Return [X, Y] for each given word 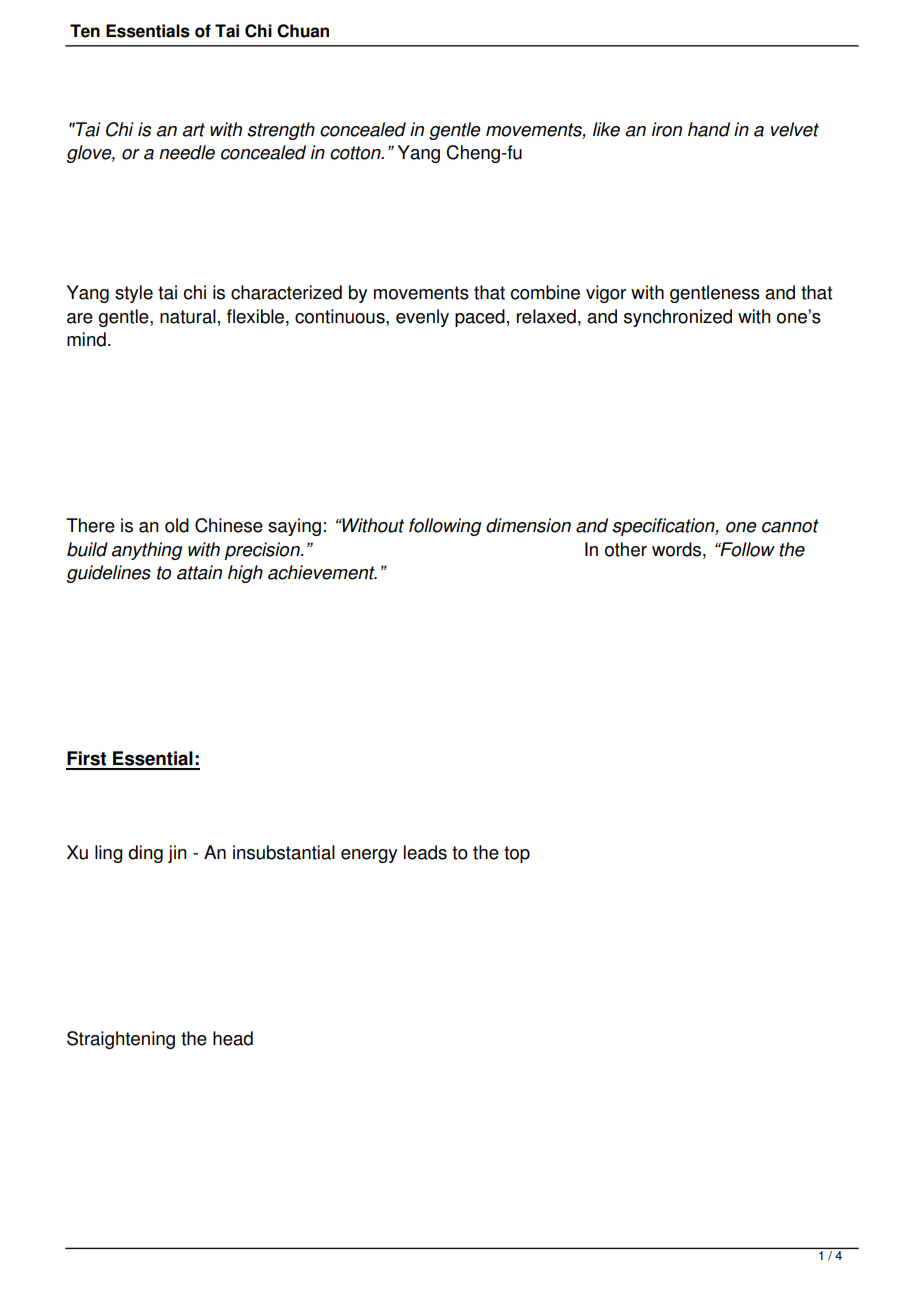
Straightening [121, 1040]
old [177, 525]
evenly [422, 318]
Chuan [303, 31]
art [193, 130]
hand [709, 129]
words [676, 549]
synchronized [678, 318]
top [517, 854]
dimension [528, 525]
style [134, 294]
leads [425, 852]
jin [177, 854]
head [233, 1038]
